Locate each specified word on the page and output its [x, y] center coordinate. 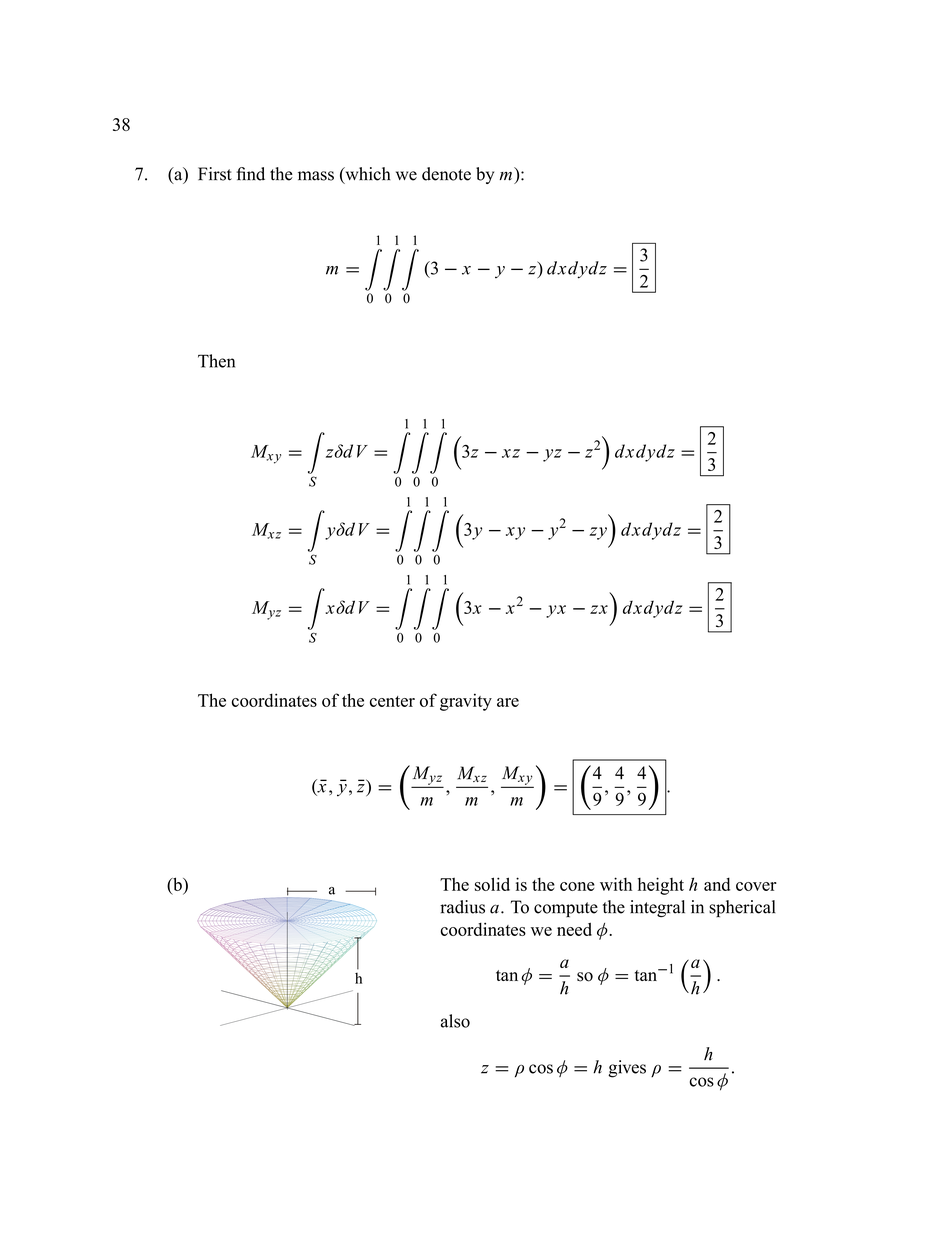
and [717, 884]
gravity [466, 702]
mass [316, 176]
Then [216, 361]
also [455, 1021]
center [392, 701]
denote [446, 174]
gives [627, 1069]
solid [492, 884]
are [508, 702]
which [367, 175]
